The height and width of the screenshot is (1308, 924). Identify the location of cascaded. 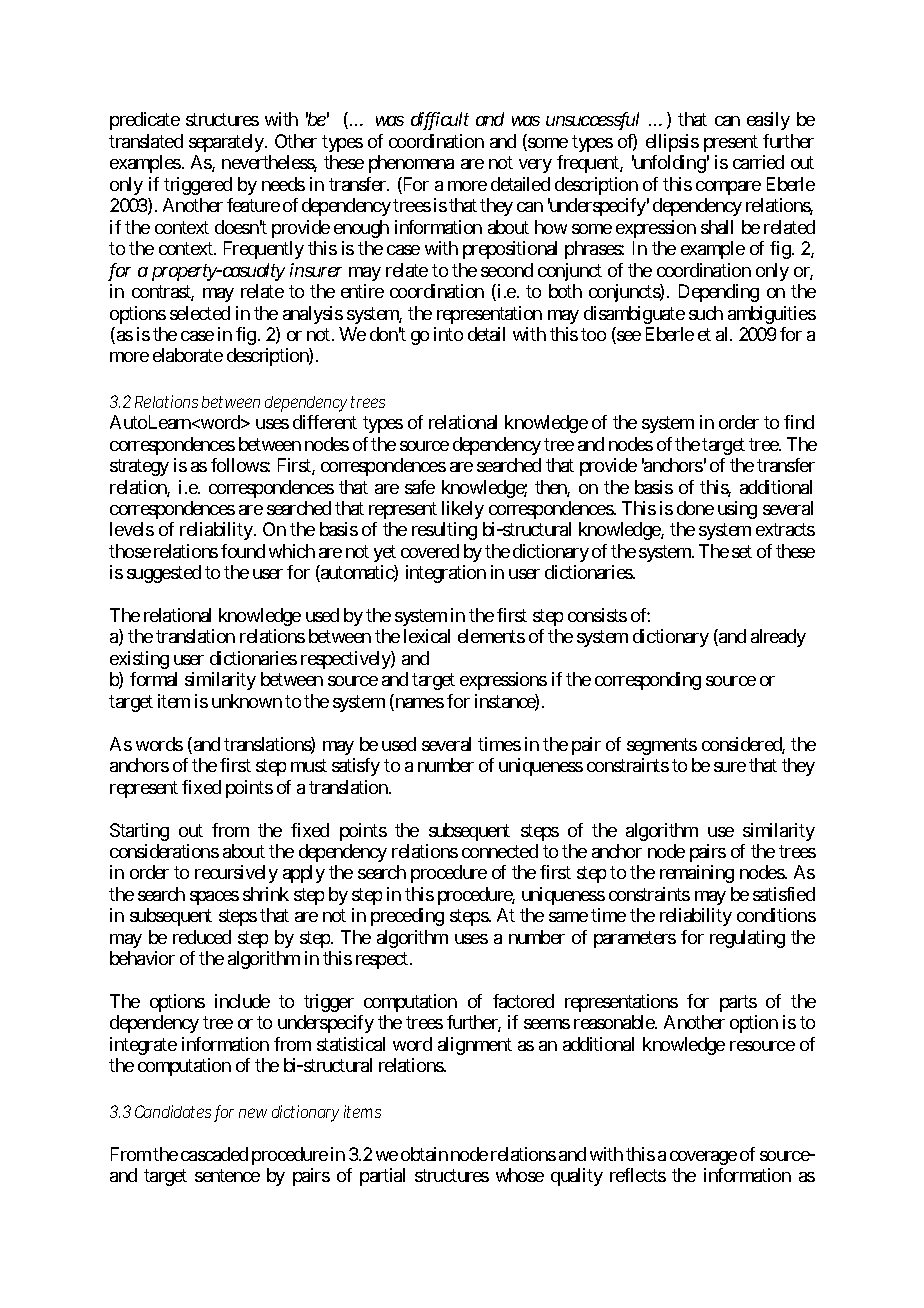
(214, 1154).
